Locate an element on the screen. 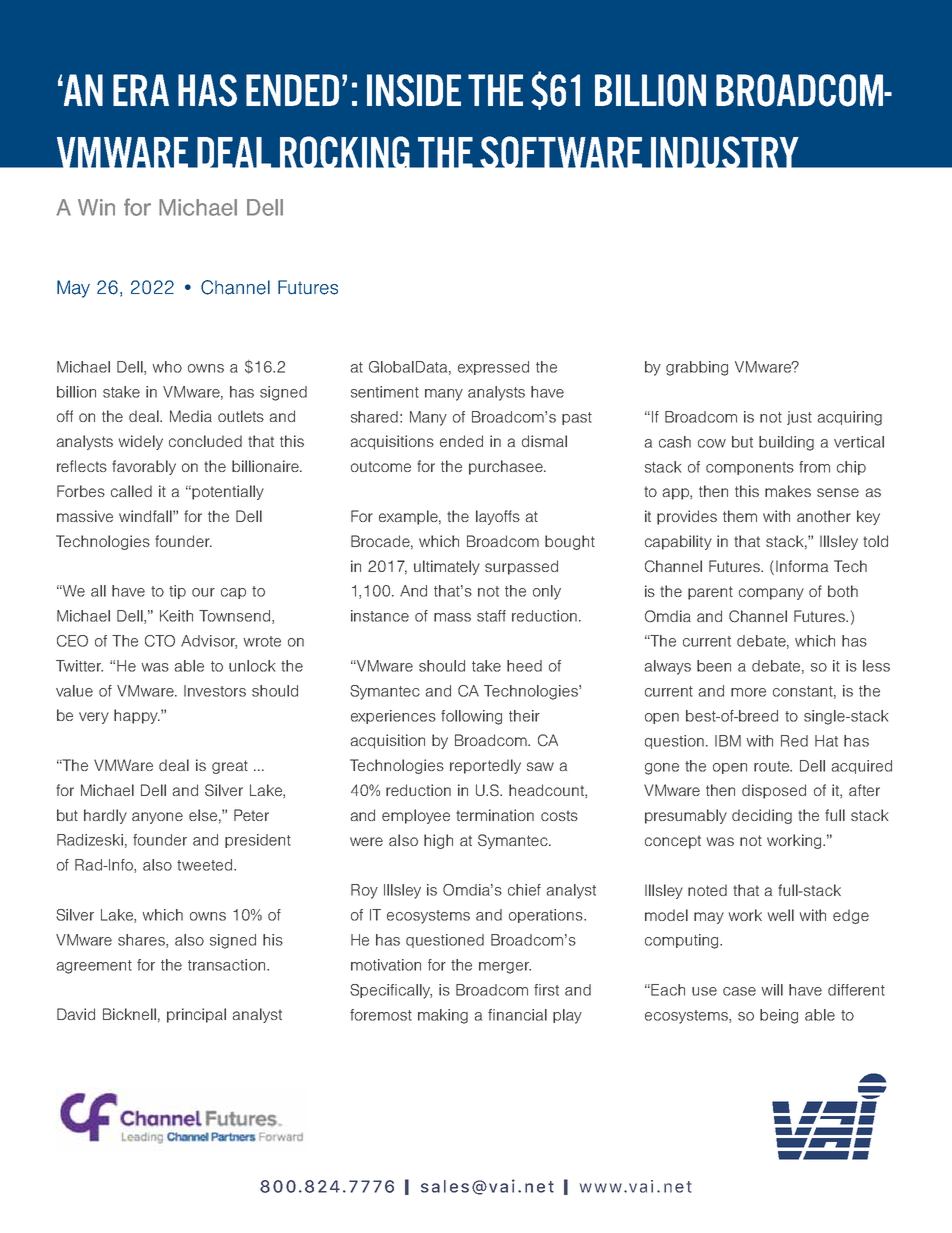  merger is located at coordinates (505, 968).
